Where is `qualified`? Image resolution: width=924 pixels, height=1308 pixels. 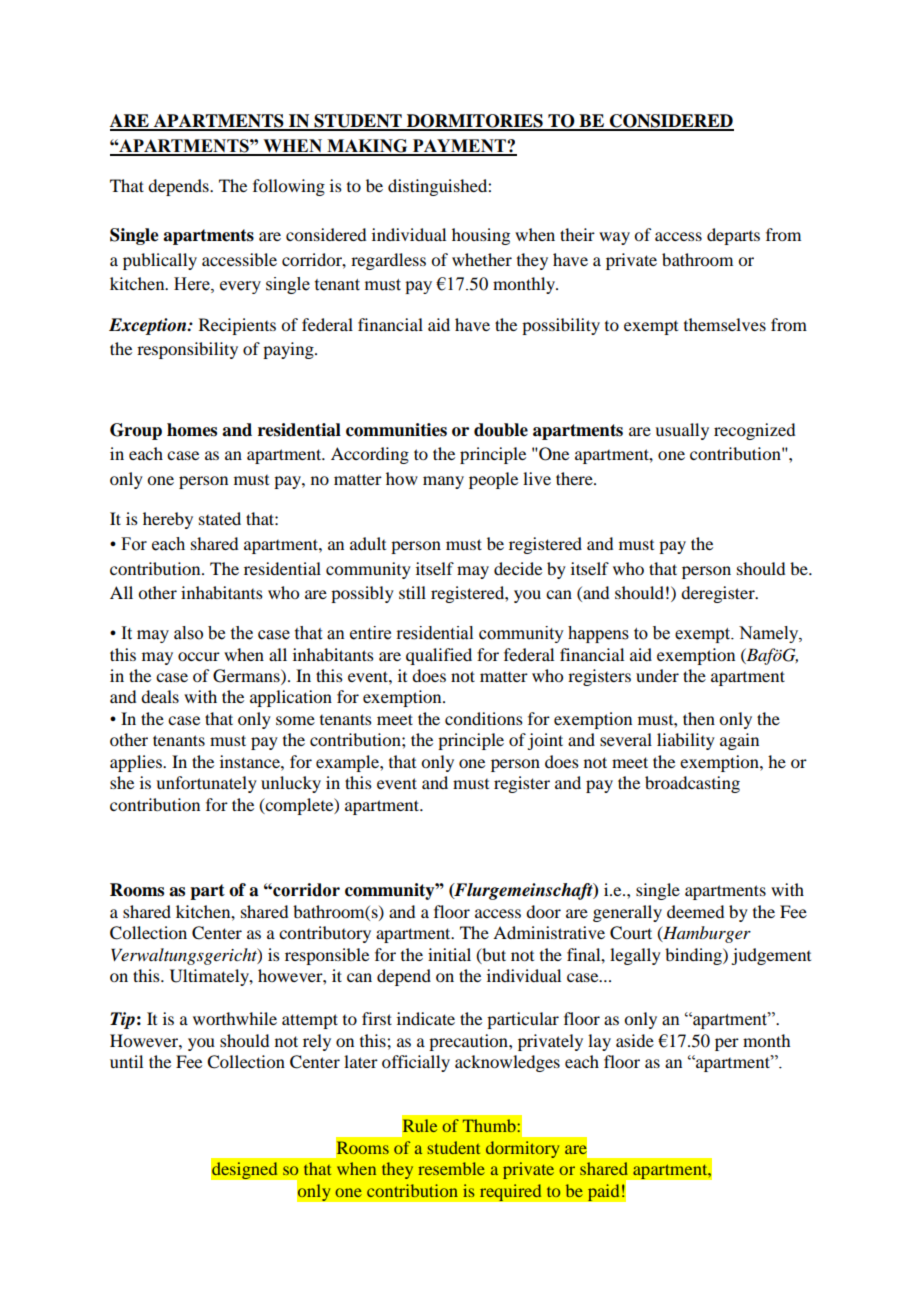
qualified is located at coordinates (439, 656).
